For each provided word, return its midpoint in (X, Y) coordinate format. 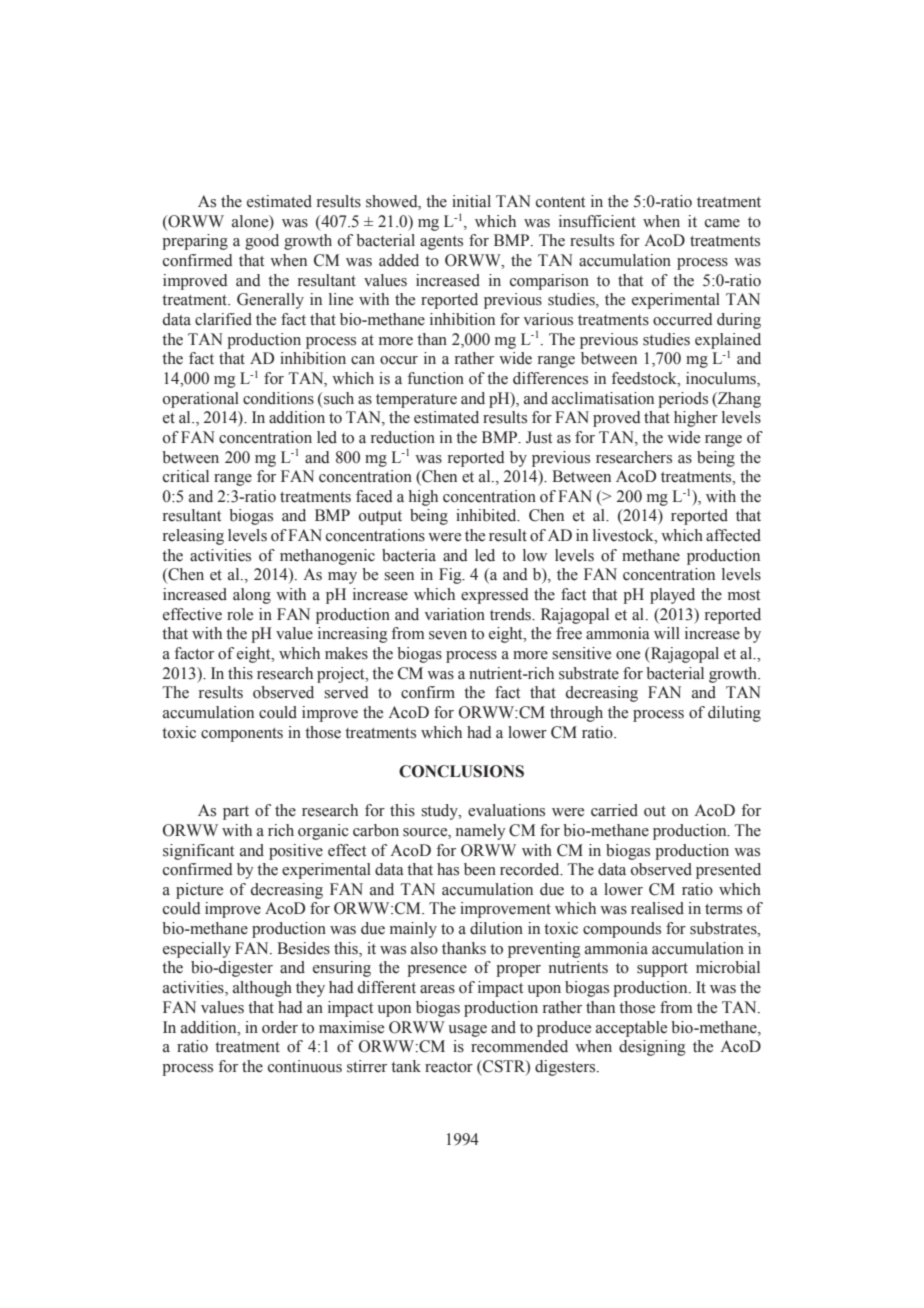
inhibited (487, 515)
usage (467, 1031)
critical (186, 476)
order (280, 1027)
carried (614, 810)
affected (733, 535)
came (722, 223)
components (242, 735)
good (262, 242)
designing (652, 1048)
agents (441, 243)
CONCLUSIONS (461, 771)
